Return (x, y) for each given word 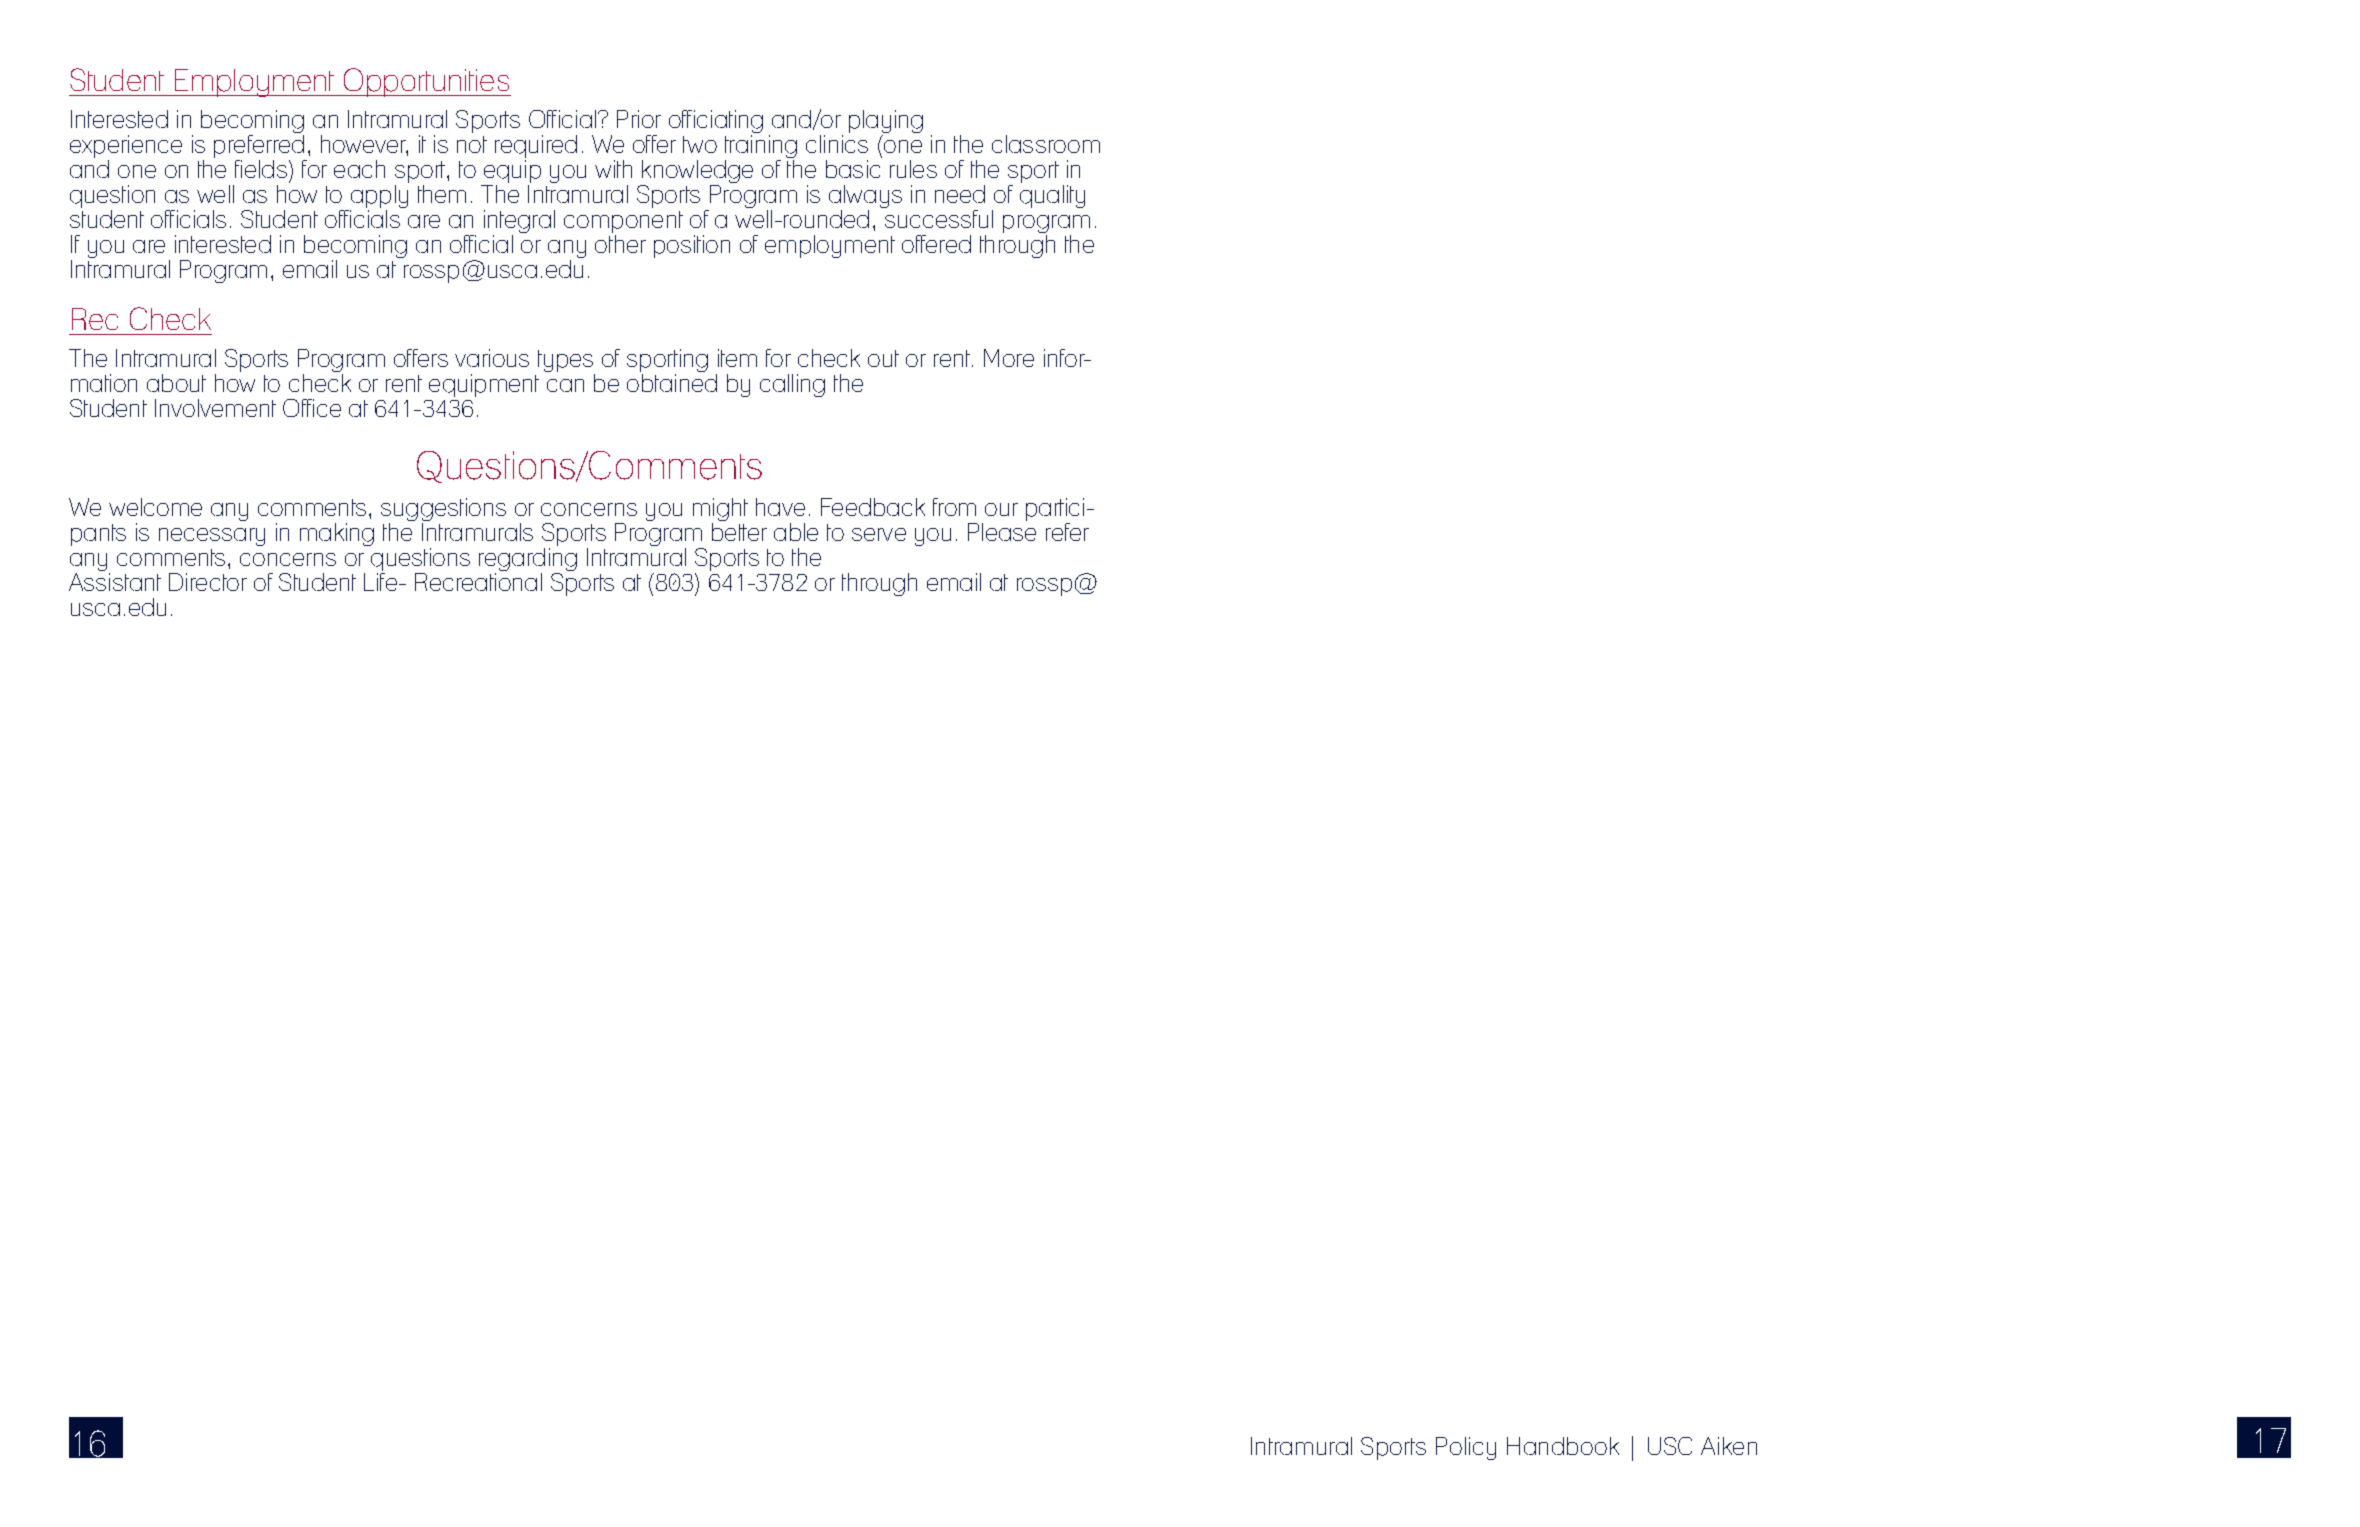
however (364, 145)
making (337, 534)
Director (208, 582)
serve (879, 534)
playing (886, 123)
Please (1002, 532)
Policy (1466, 1448)
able (796, 532)
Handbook (1563, 1446)
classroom (1046, 144)
